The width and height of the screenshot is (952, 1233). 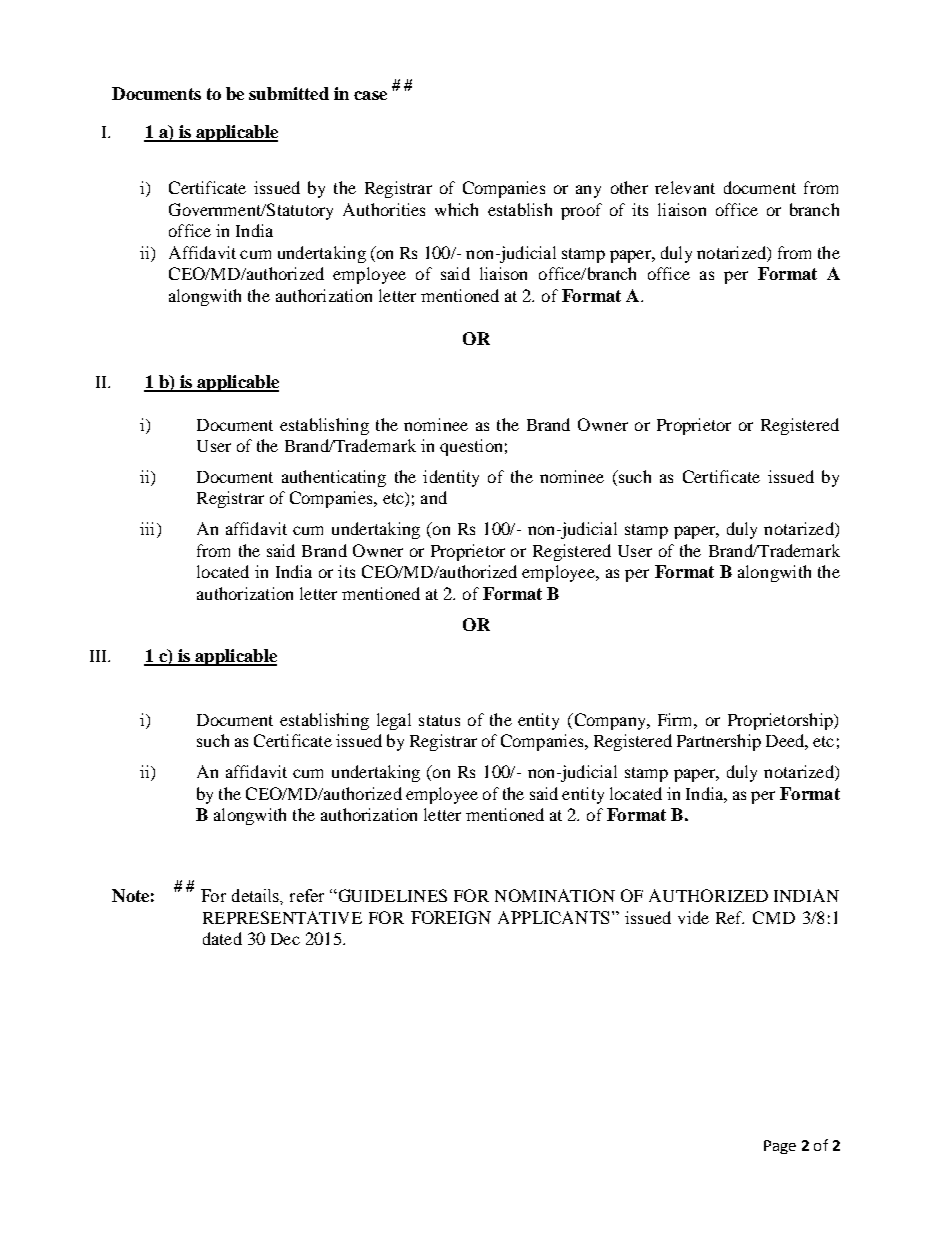 I want to click on authenticating, so click(x=334, y=478).
